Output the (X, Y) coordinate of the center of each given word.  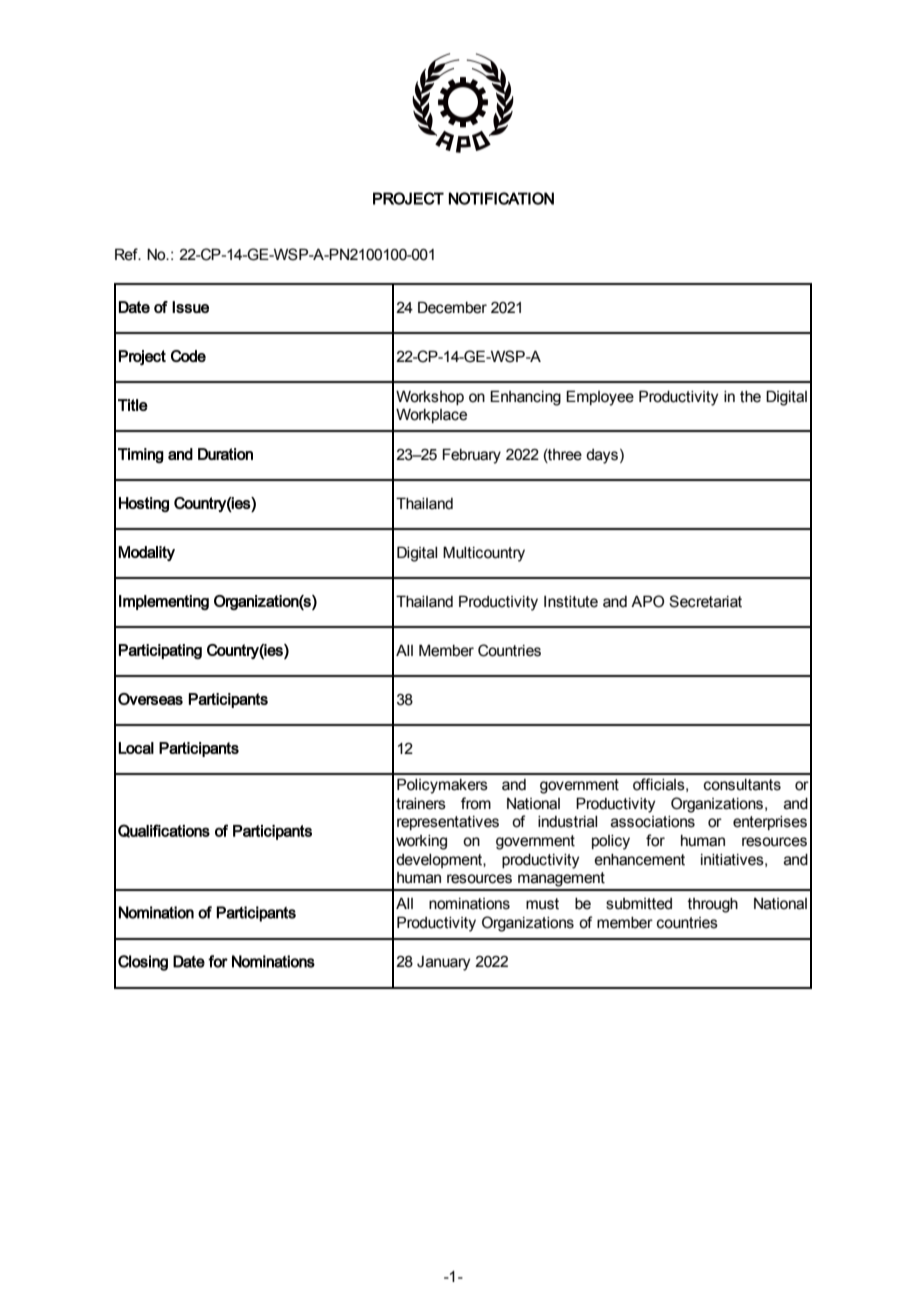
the (750, 397)
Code (188, 356)
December (452, 307)
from (476, 803)
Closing (143, 963)
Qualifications (164, 831)
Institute (571, 602)
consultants (742, 785)
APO (647, 601)
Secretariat (705, 601)
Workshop (430, 398)
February (472, 456)
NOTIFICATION (501, 198)
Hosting (144, 504)
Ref (127, 254)
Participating (160, 651)
